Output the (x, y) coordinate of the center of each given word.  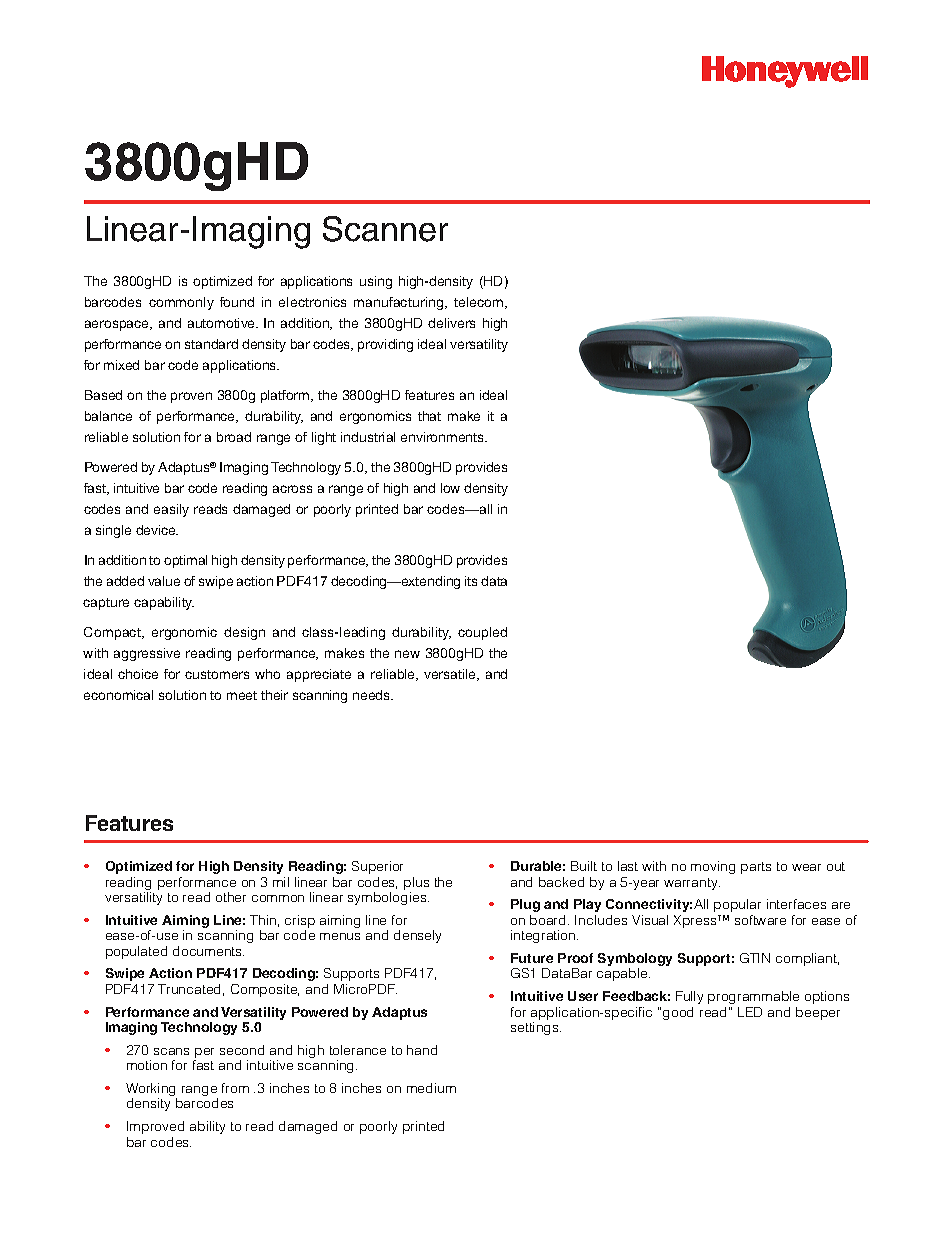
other (231, 897)
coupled (482, 633)
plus (416, 883)
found (237, 302)
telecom (480, 303)
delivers (451, 323)
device (157, 530)
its (471, 581)
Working (151, 1091)
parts (756, 868)
